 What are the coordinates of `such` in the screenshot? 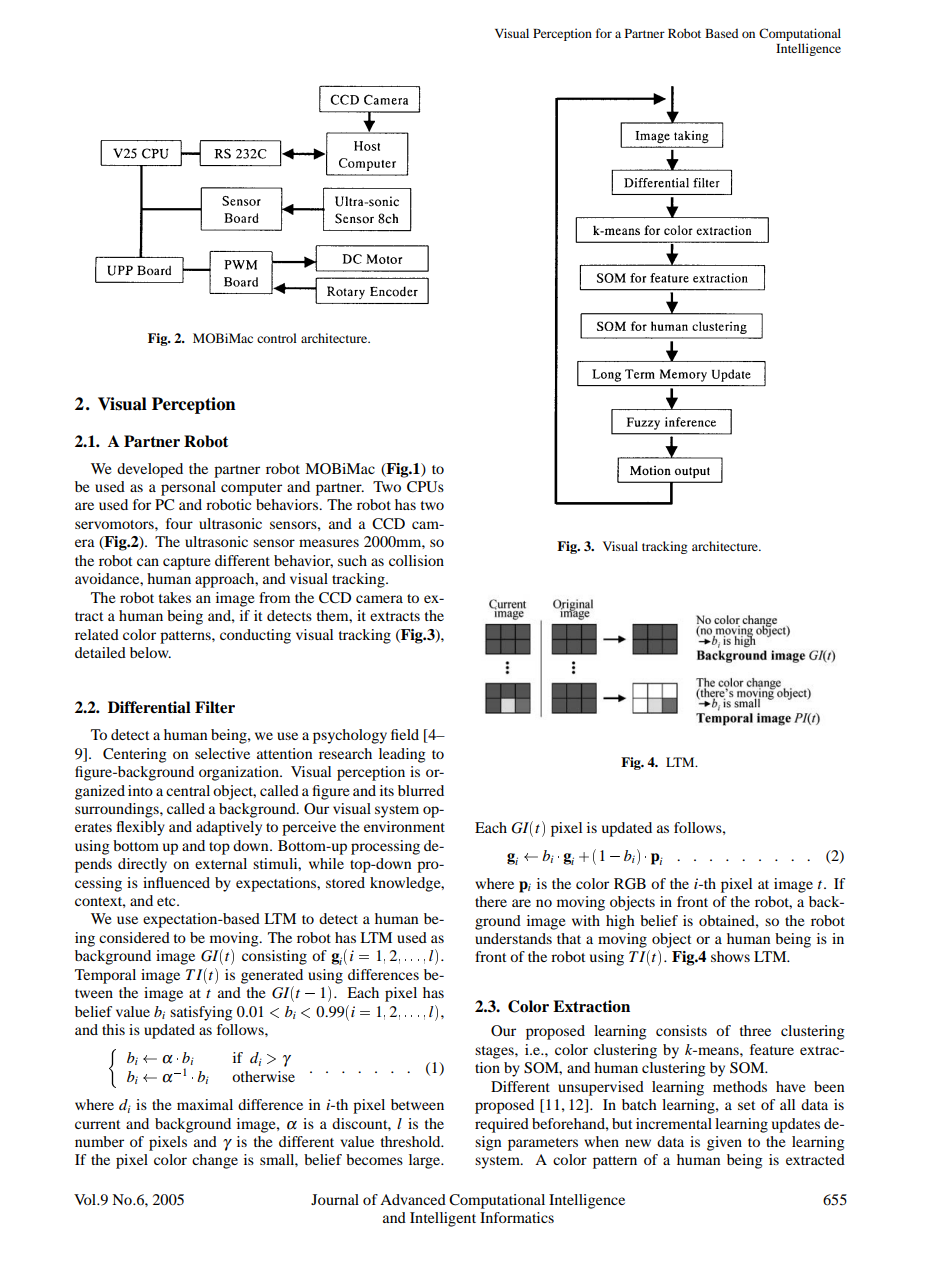 It's located at (352, 560).
